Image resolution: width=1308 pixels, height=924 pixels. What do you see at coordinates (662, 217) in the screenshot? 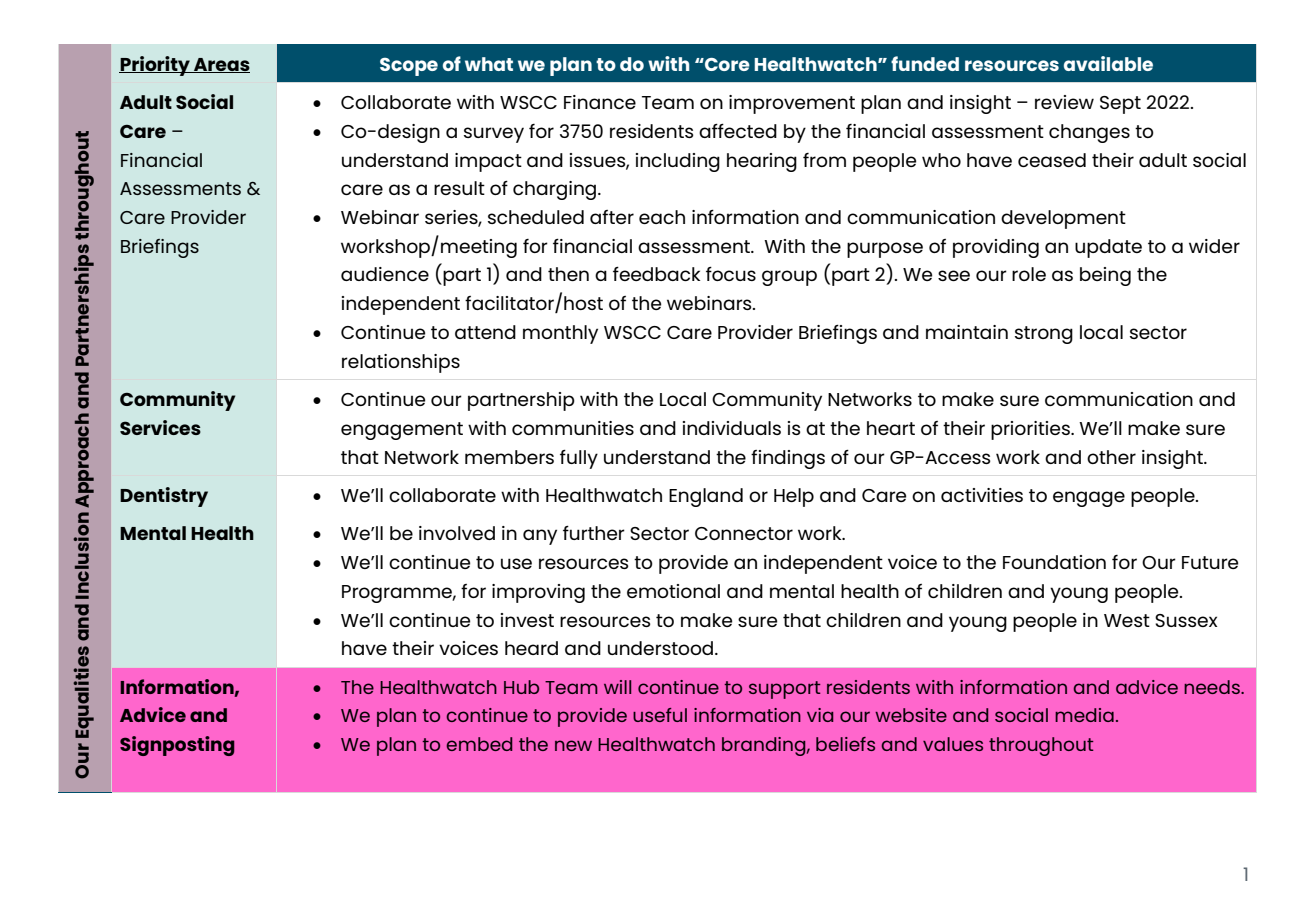
I see `each` at bounding box center [662, 217].
